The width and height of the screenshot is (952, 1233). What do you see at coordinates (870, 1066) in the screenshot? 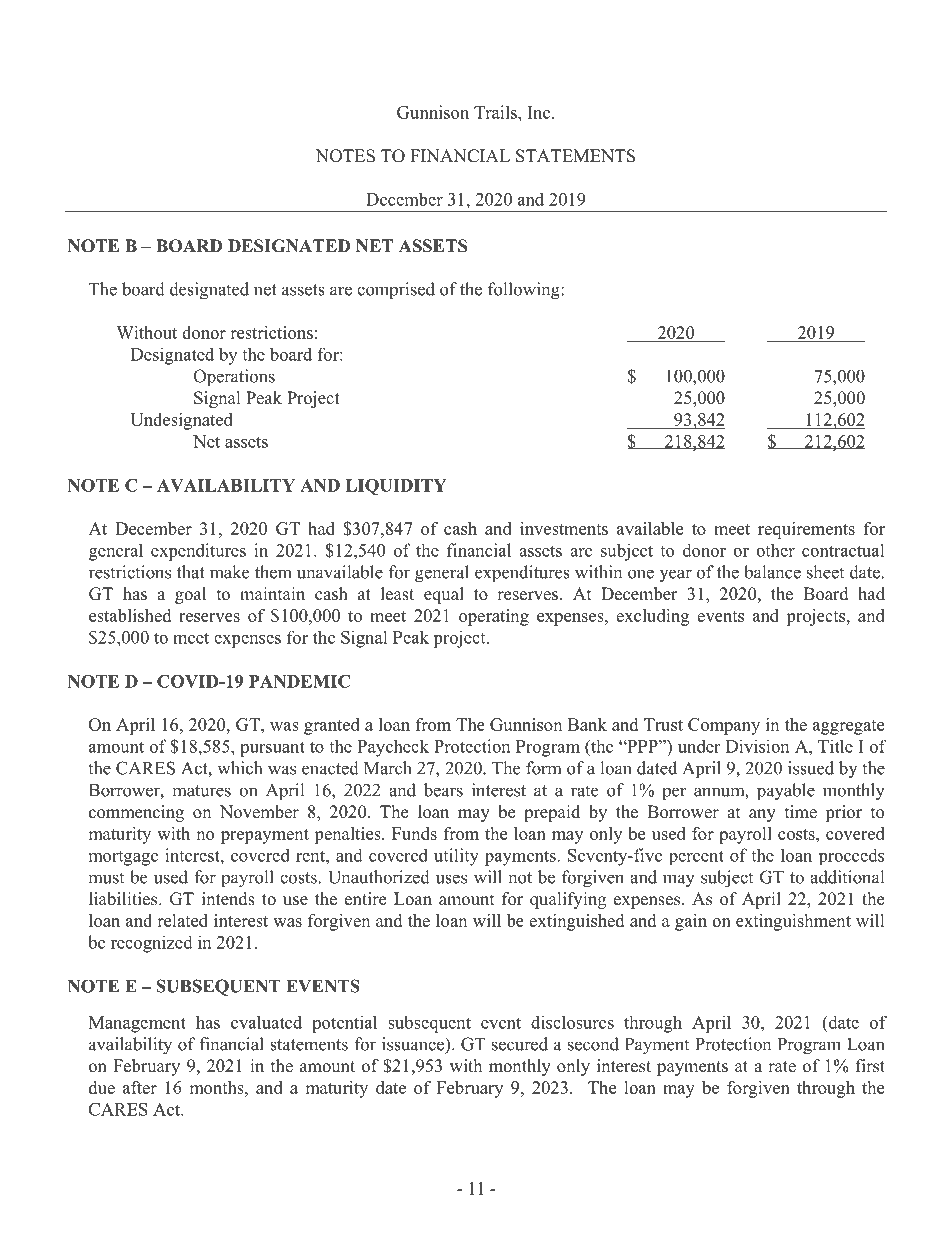
I see `first` at bounding box center [870, 1066].
